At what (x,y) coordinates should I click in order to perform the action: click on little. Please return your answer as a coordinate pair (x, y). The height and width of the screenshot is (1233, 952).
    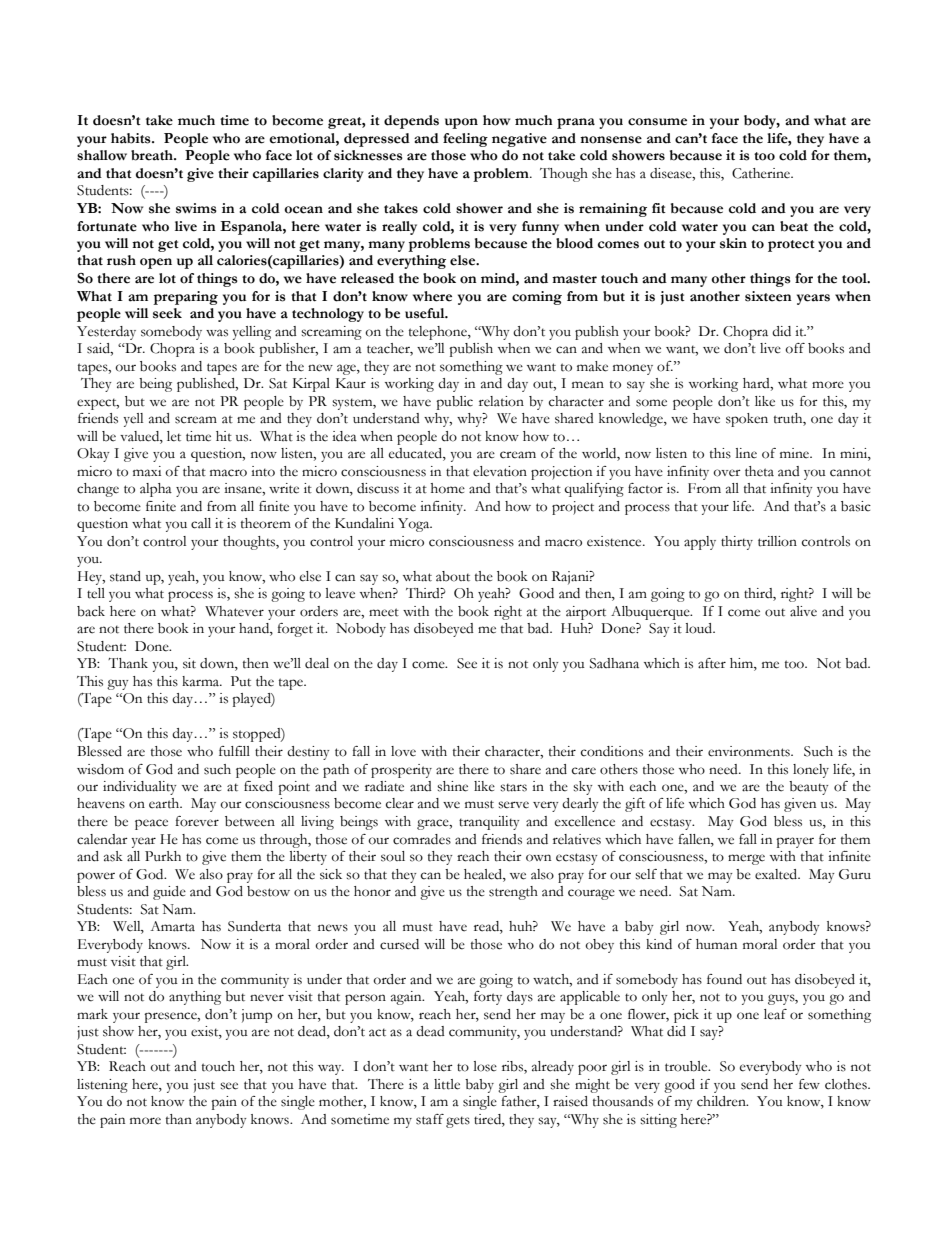
    Looking at the image, I should click on (447, 1084).
